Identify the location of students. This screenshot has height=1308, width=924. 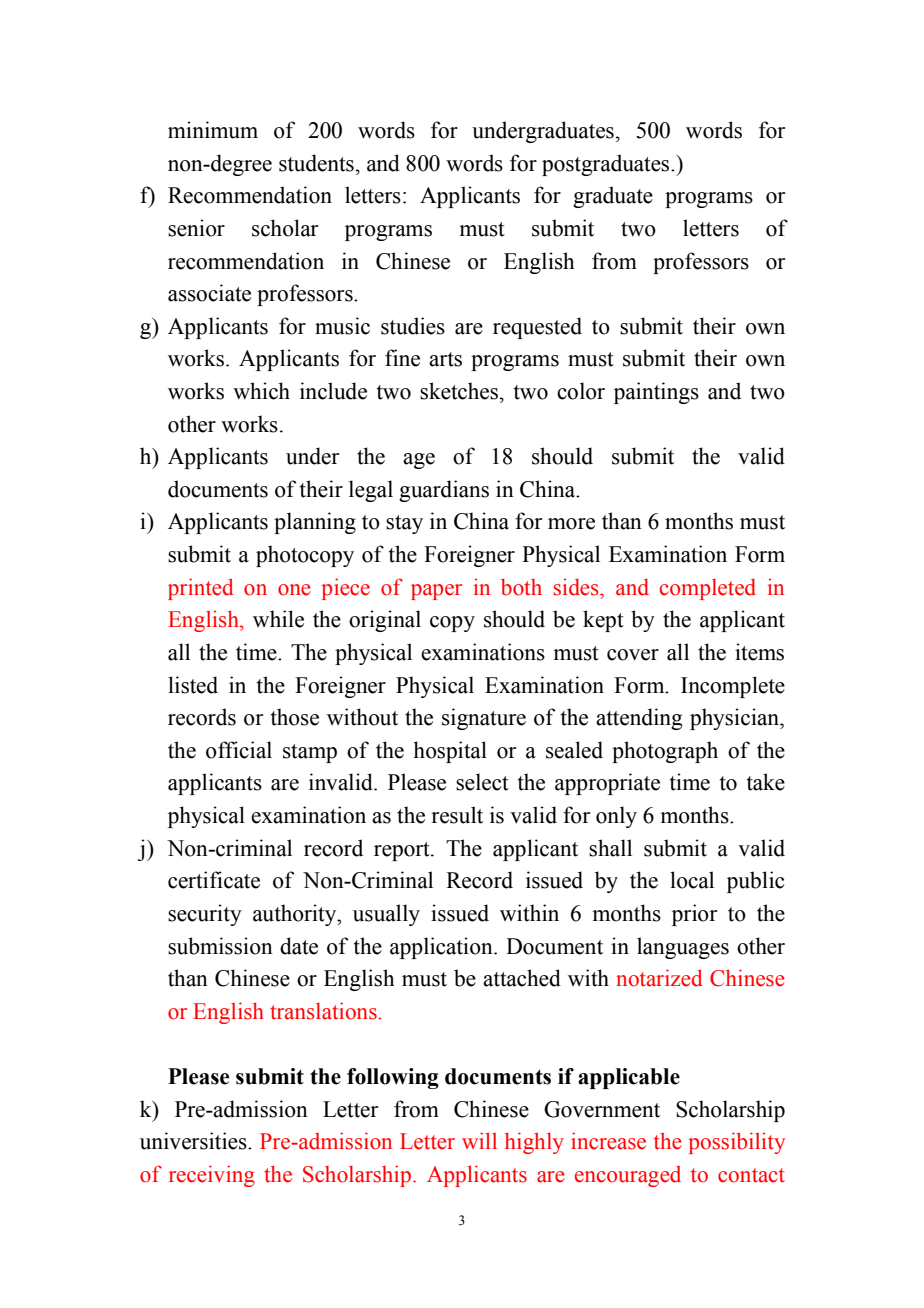
(316, 163).
